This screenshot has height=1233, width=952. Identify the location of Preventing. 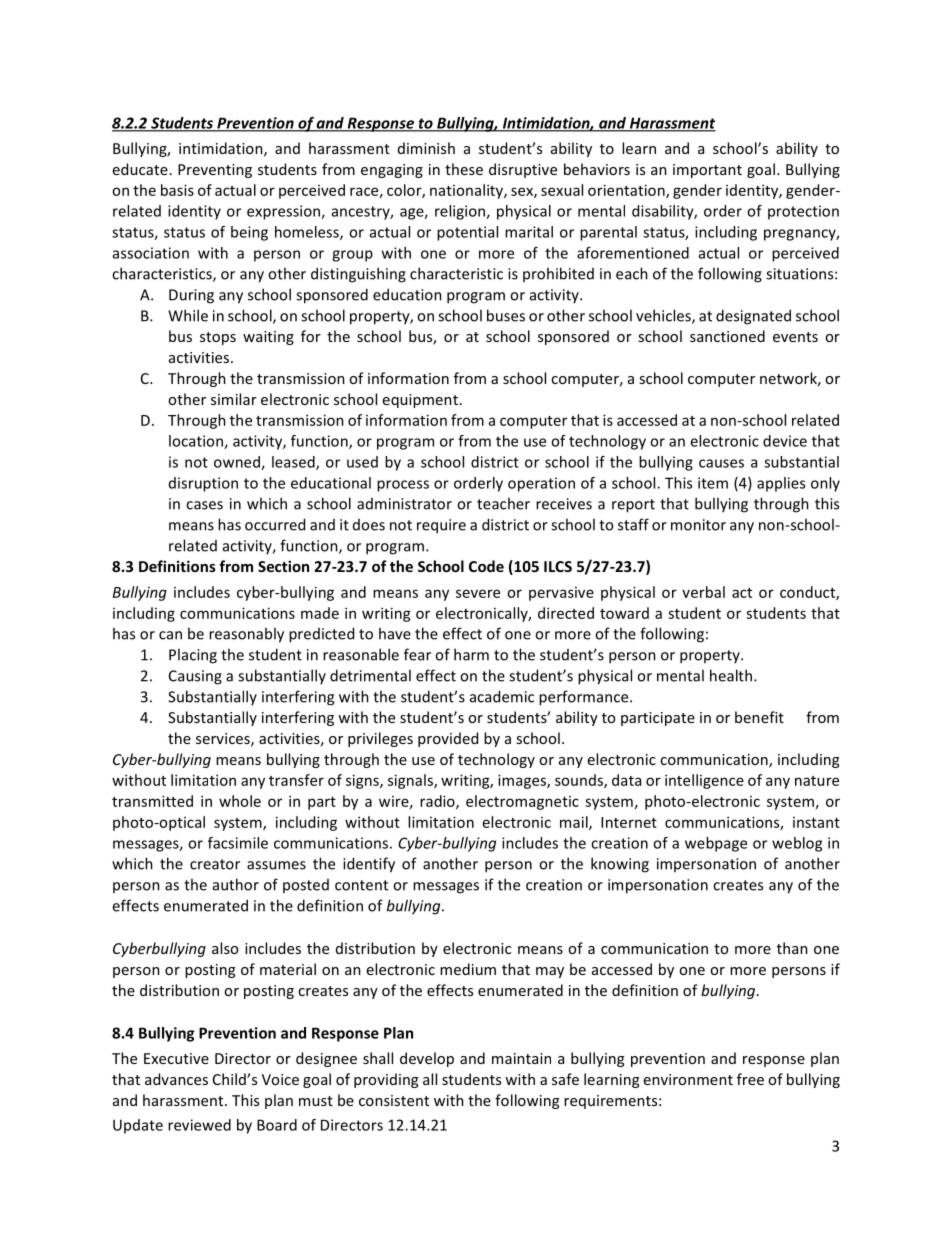
(215, 171).
